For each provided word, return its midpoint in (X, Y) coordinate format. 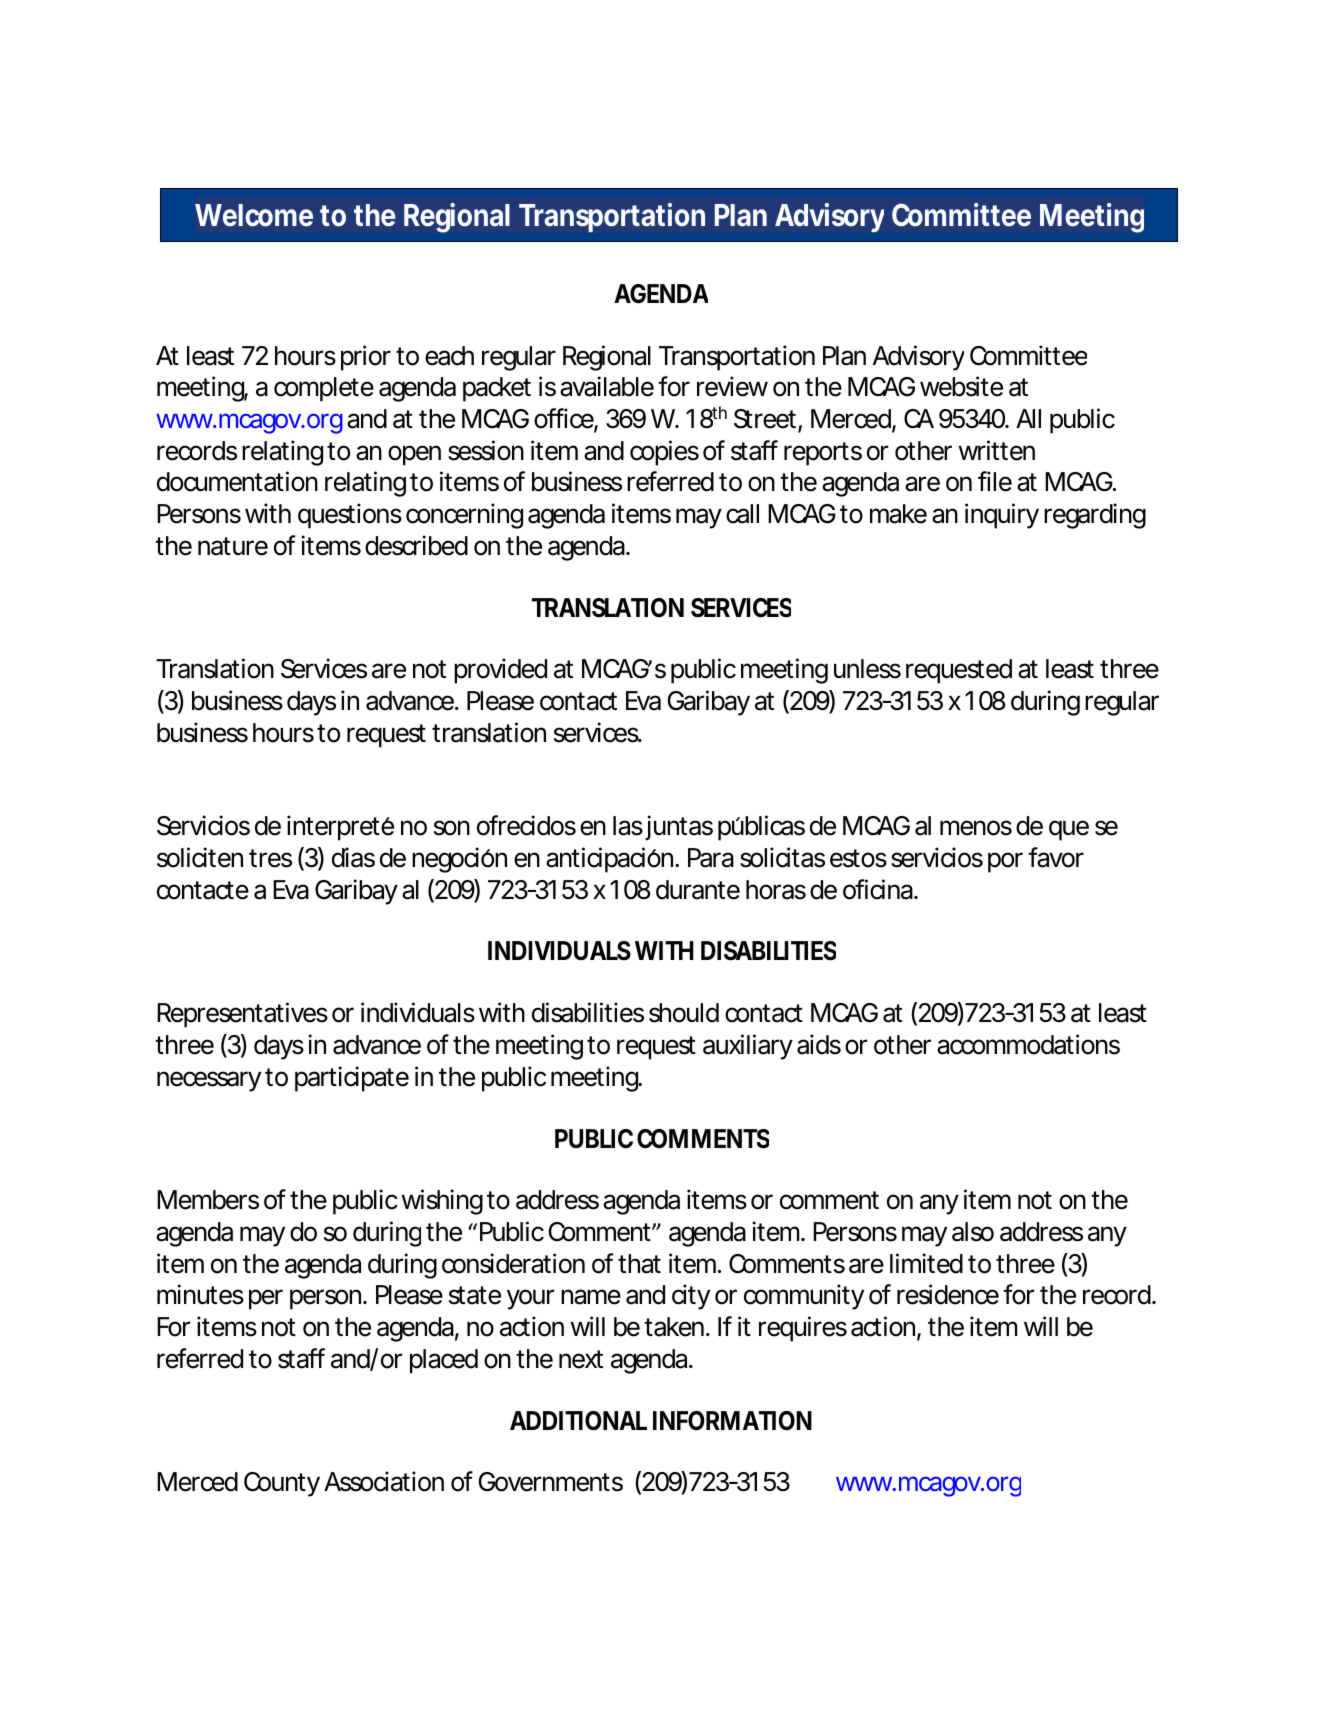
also (973, 1232)
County (282, 1484)
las (628, 826)
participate (352, 1079)
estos (858, 858)
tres (270, 858)
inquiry (1002, 516)
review (732, 386)
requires (803, 1329)
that (639, 1264)
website (961, 386)
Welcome (254, 215)
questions (350, 516)
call (742, 514)
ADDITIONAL (578, 1421)
